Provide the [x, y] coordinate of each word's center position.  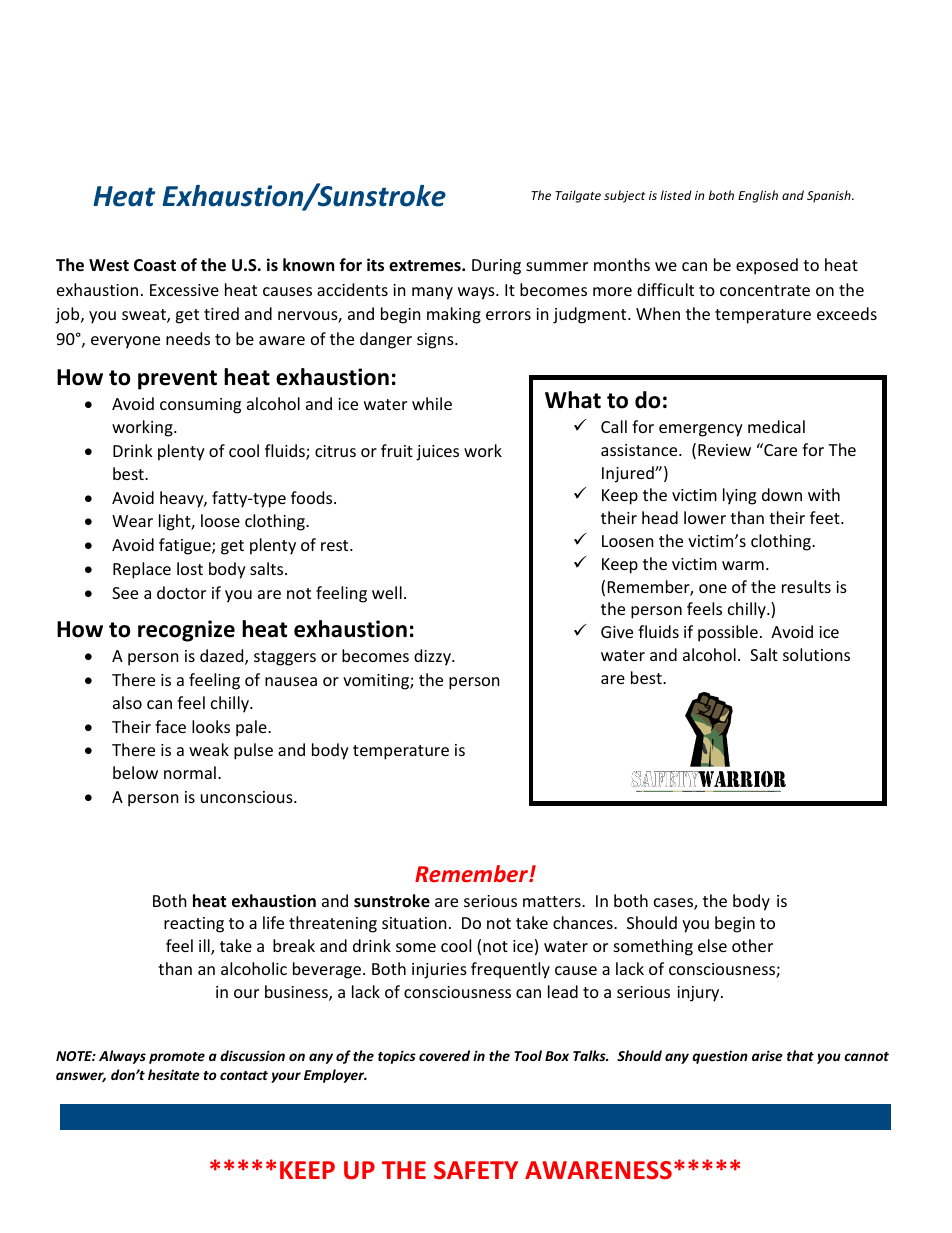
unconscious [248, 797]
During [496, 267]
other [752, 945]
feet [826, 517]
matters [553, 901]
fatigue [186, 546]
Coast [155, 265]
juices [437, 453]
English [758, 196]
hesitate [174, 1074]
